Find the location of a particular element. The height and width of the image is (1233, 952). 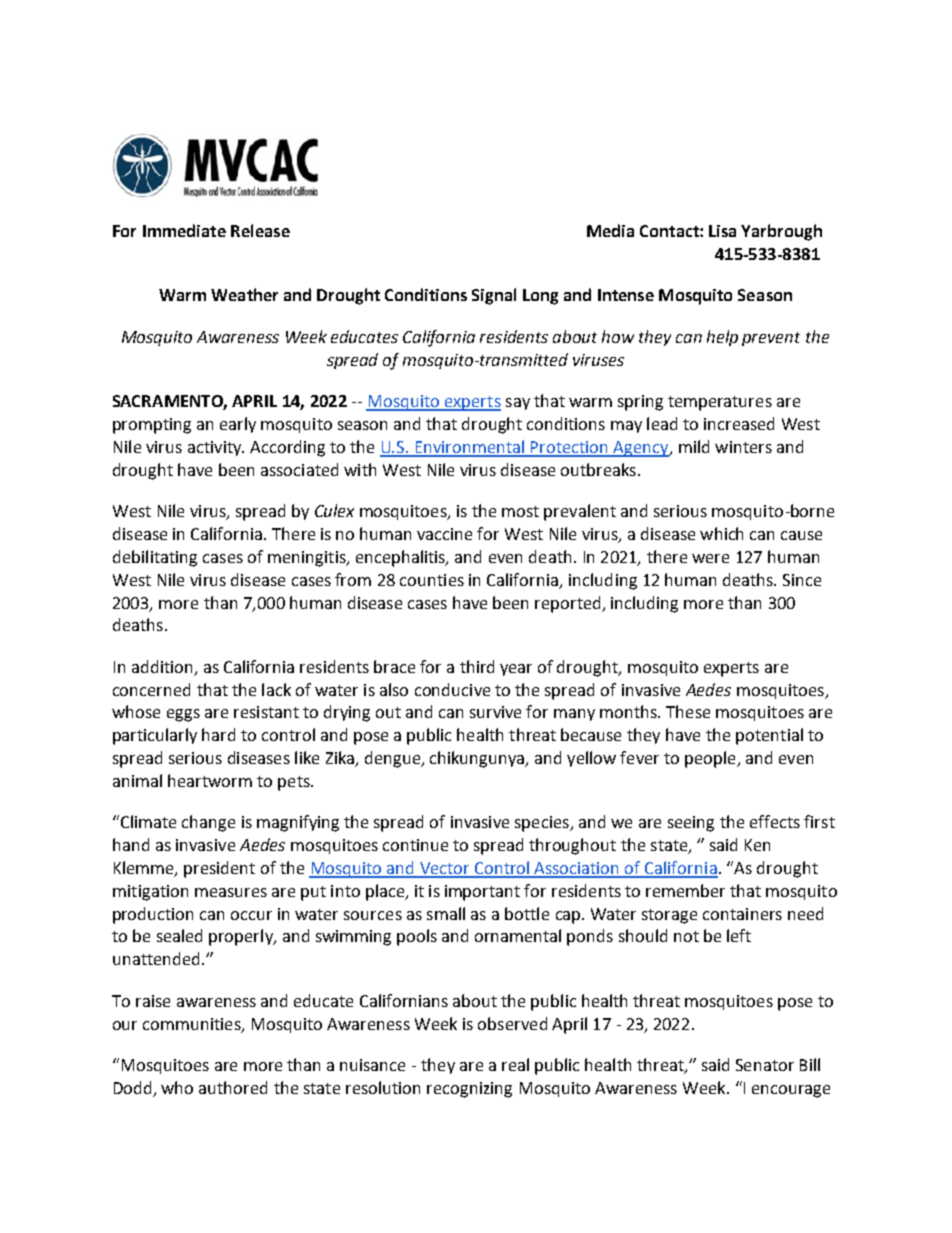

Signal is located at coordinates (494, 296).
